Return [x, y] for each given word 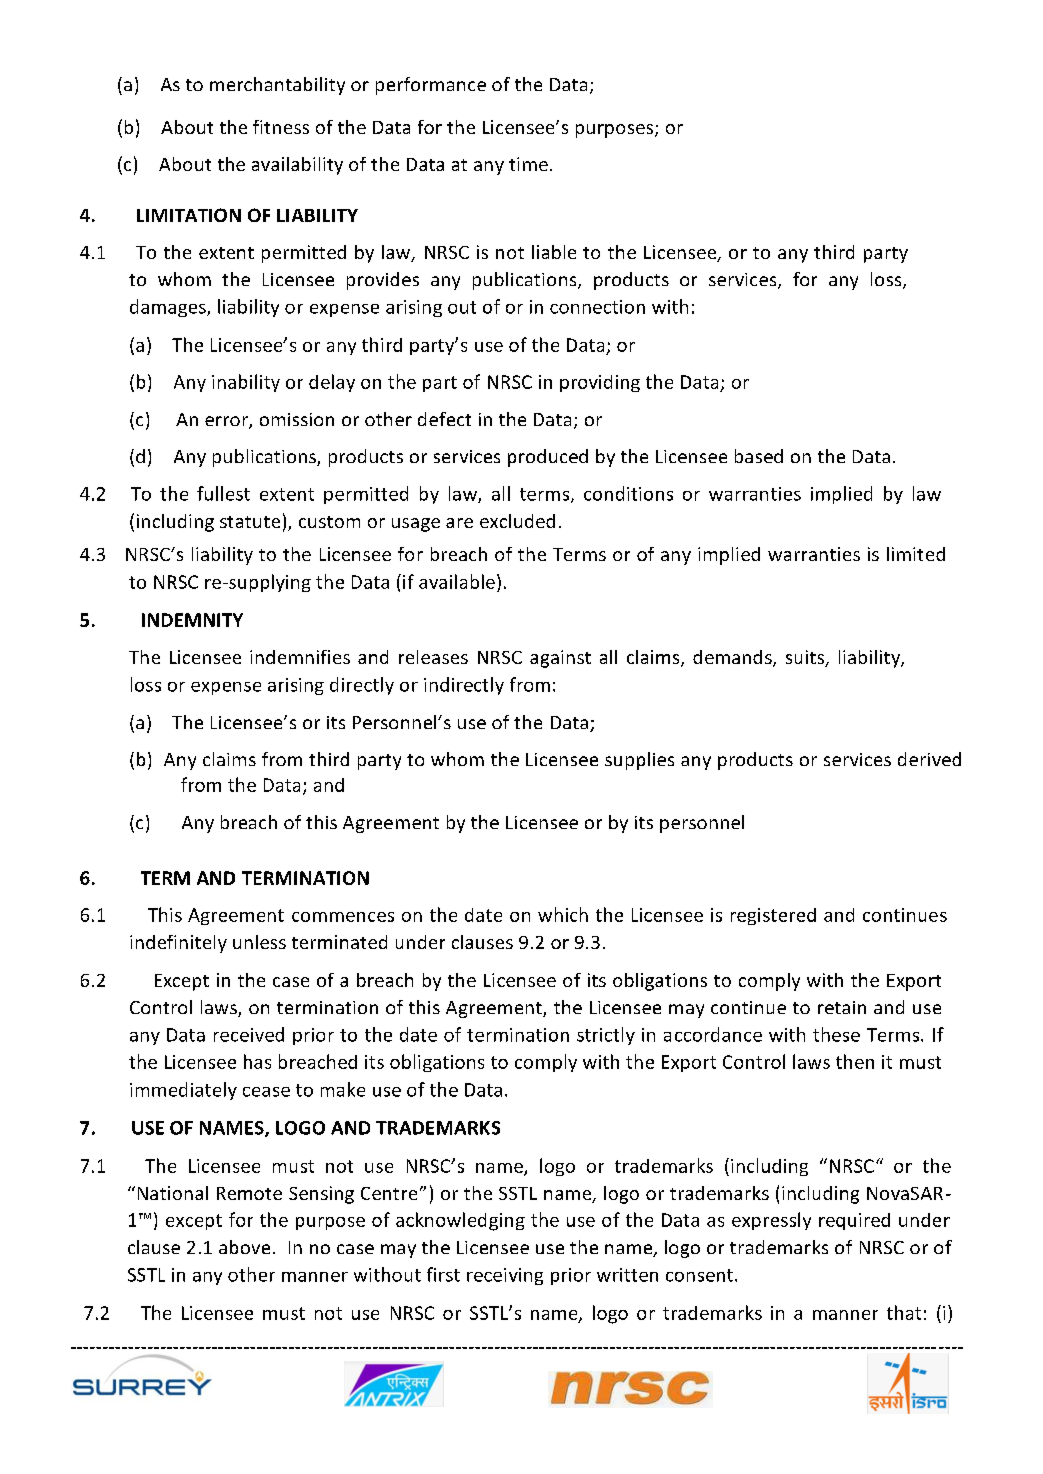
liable [554, 252]
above [244, 1247]
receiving [505, 1276]
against [560, 659]
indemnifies [300, 657]
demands [733, 658]
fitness [281, 127]
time [528, 164]
